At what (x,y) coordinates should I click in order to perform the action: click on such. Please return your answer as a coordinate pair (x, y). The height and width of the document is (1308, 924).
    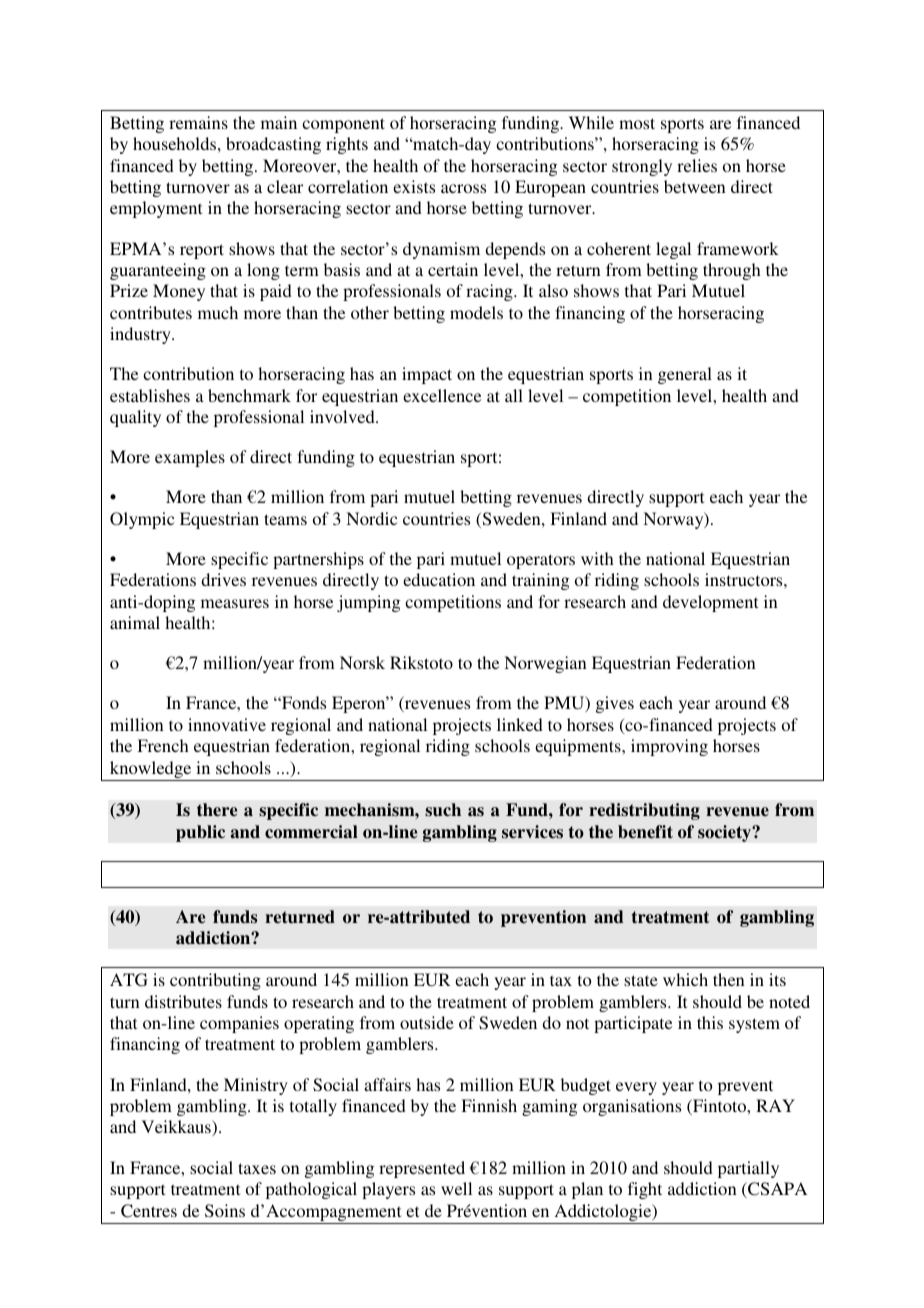
    Looking at the image, I should click on (443, 809).
